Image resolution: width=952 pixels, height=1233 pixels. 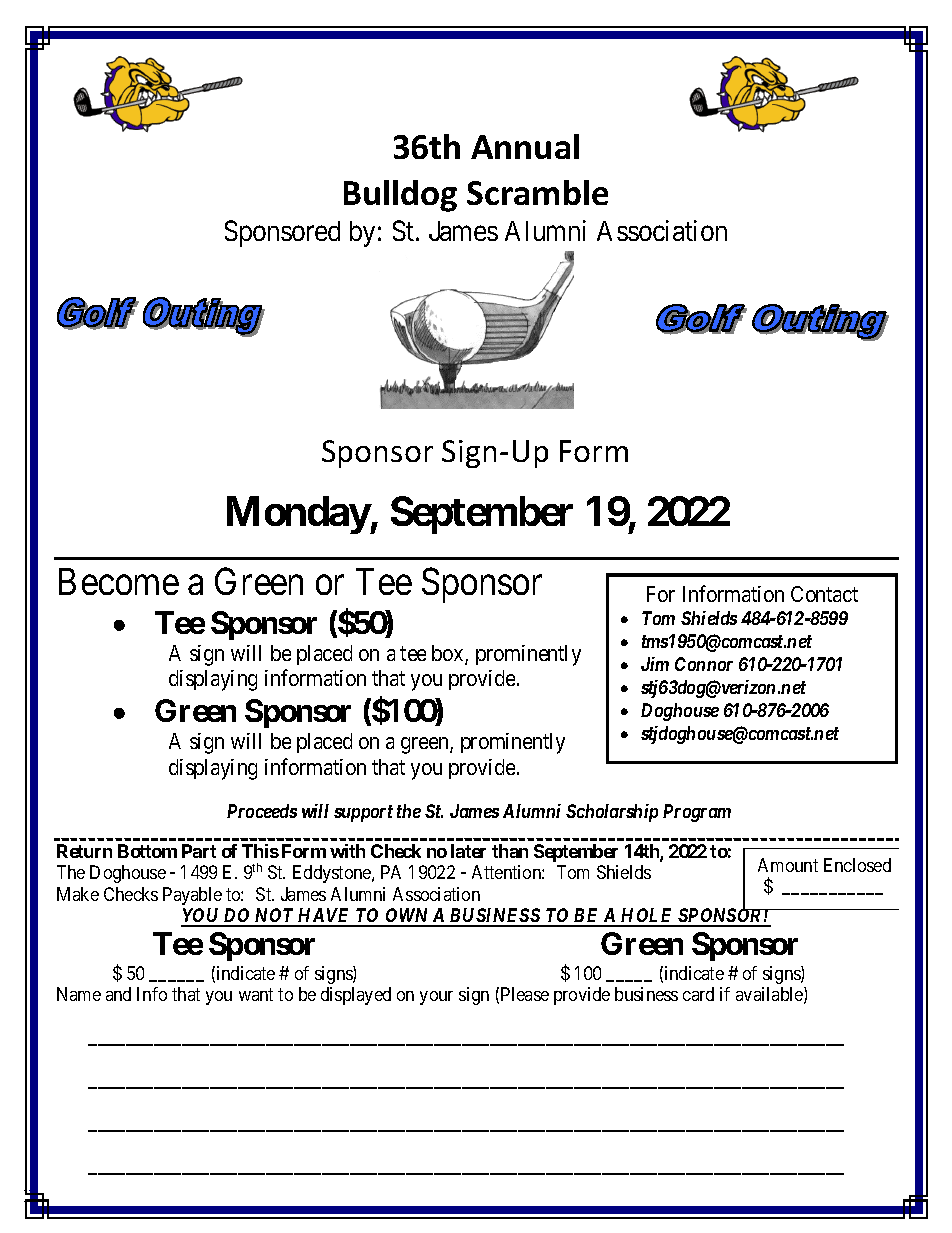 I want to click on Contact, so click(x=824, y=594).
